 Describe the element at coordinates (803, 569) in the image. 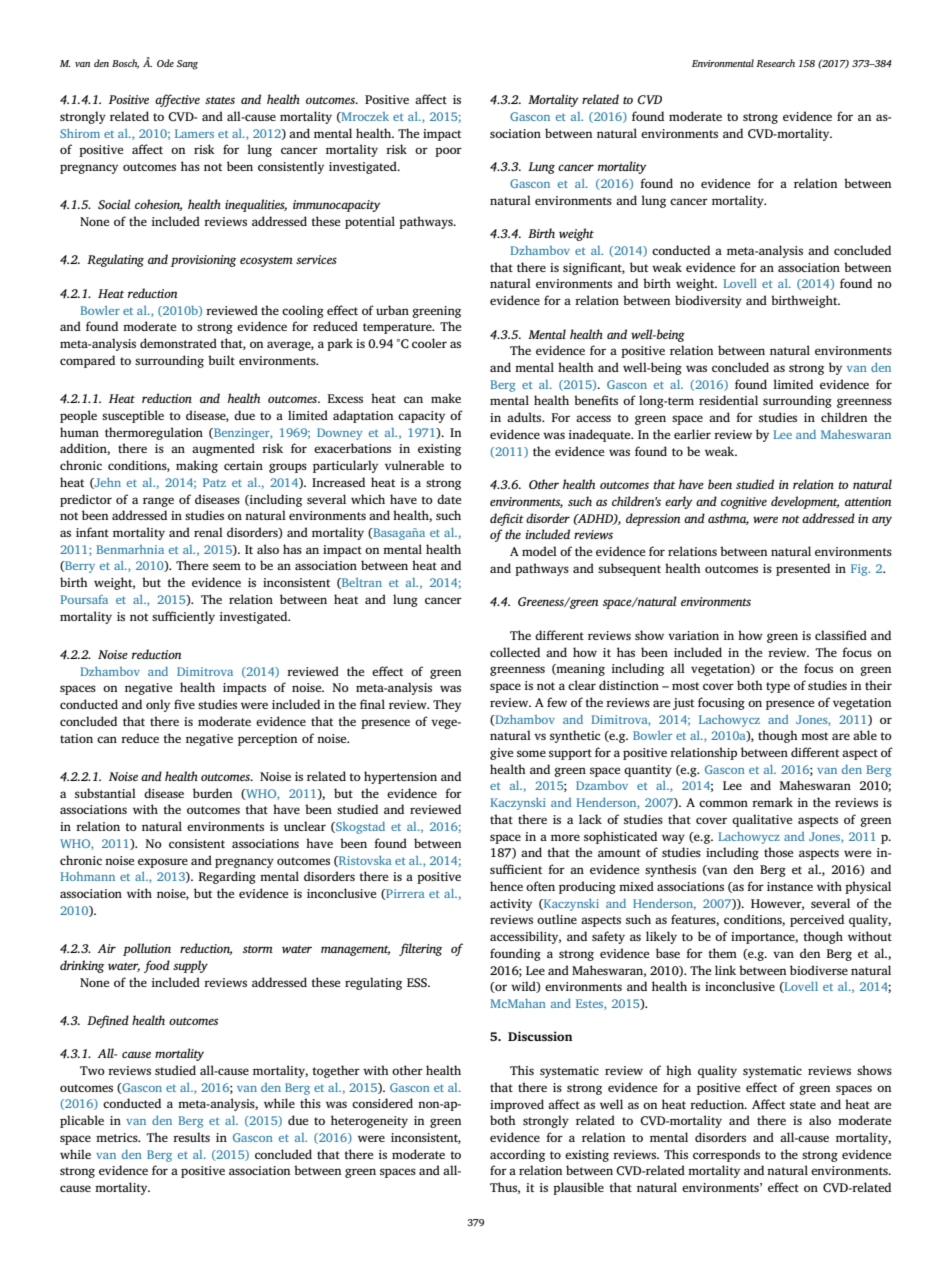

I see `presented` at that location.
